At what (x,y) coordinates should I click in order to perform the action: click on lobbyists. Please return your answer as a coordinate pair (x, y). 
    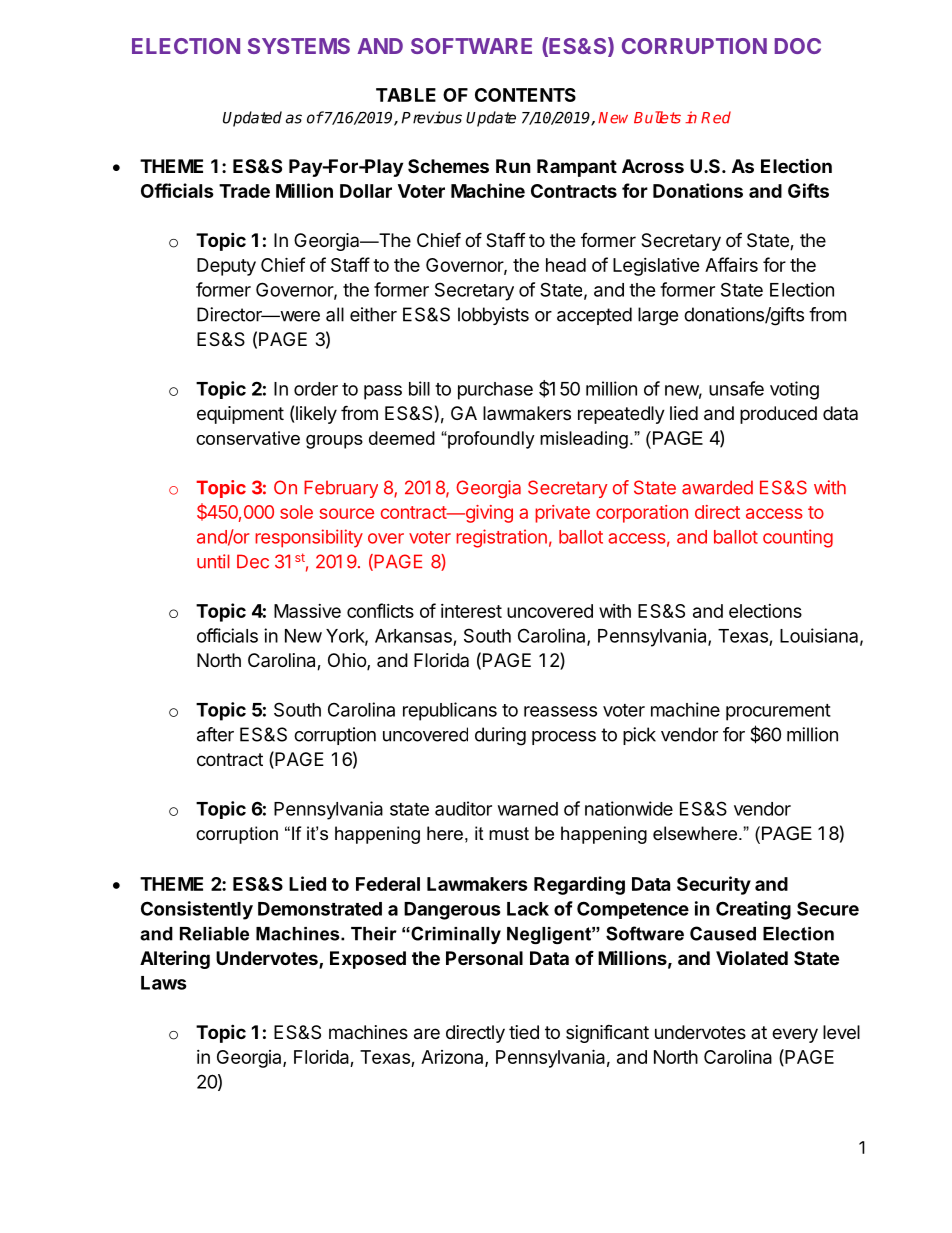
    Looking at the image, I should click on (493, 316).
